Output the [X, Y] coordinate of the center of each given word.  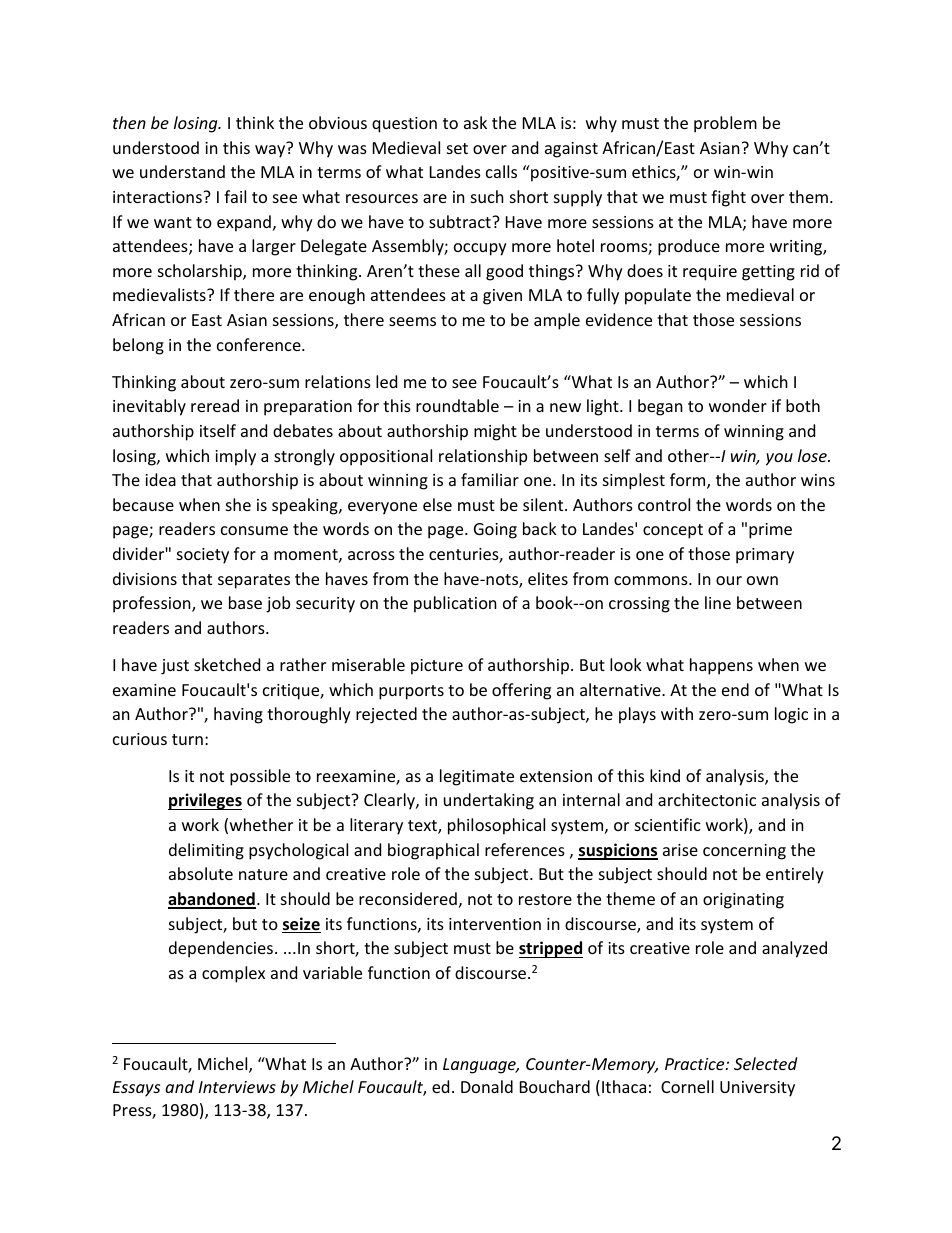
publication [455, 604]
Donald [487, 1086]
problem [725, 124]
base [245, 602]
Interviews [237, 1087]
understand [182, 171]
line [718, 602]
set [457, 148]
